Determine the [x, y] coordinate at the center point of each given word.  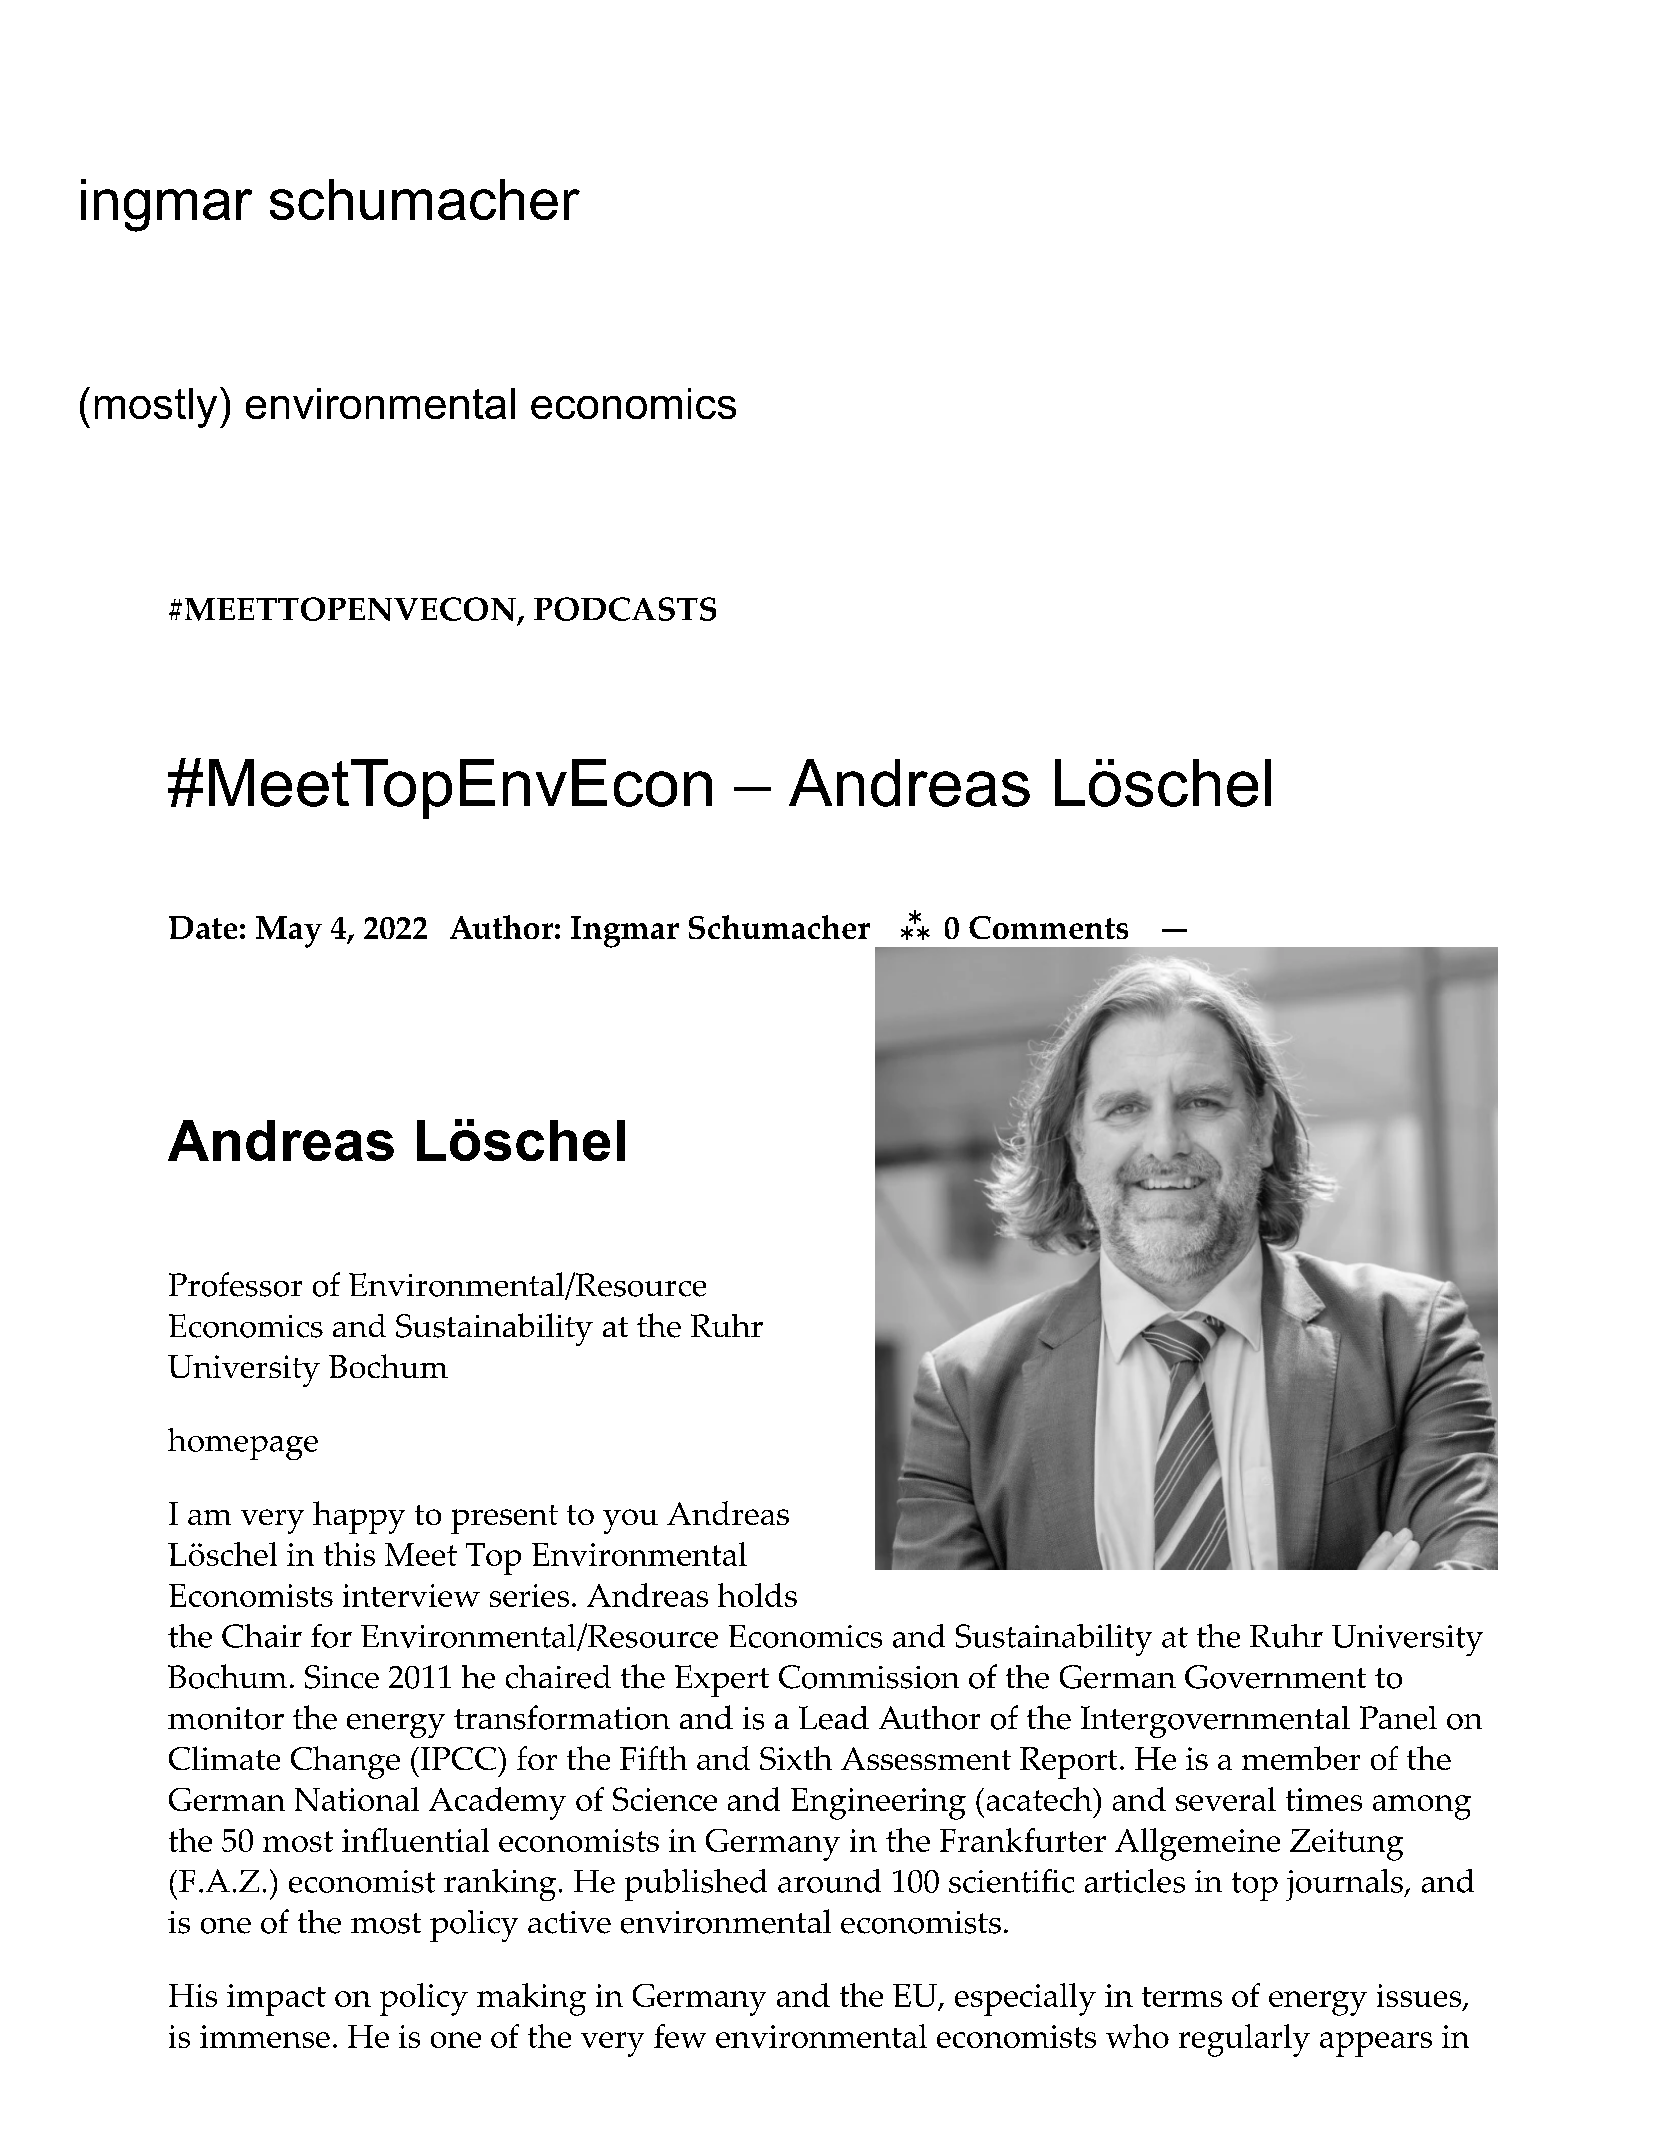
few [680, 2036]
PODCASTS [625, 609]
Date [203, 927]
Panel [1398, 1718]
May [289, 932]
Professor [235, 1284]
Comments [1048, 927]
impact [276, 2000]
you [630, 1521]
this [349, 1554]
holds [757, 1595]
